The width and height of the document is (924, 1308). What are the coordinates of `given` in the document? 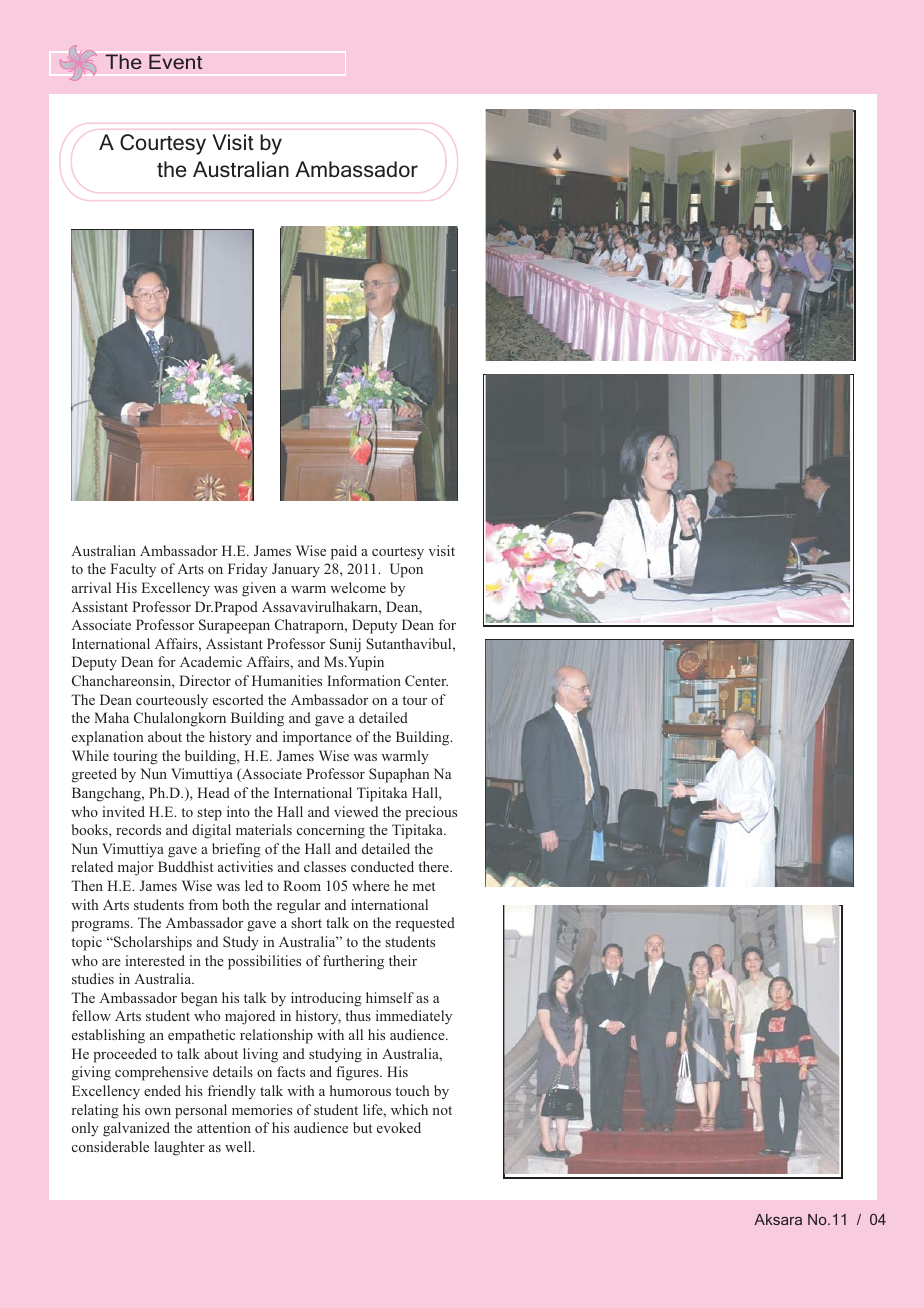 It's located at (259, 589).
